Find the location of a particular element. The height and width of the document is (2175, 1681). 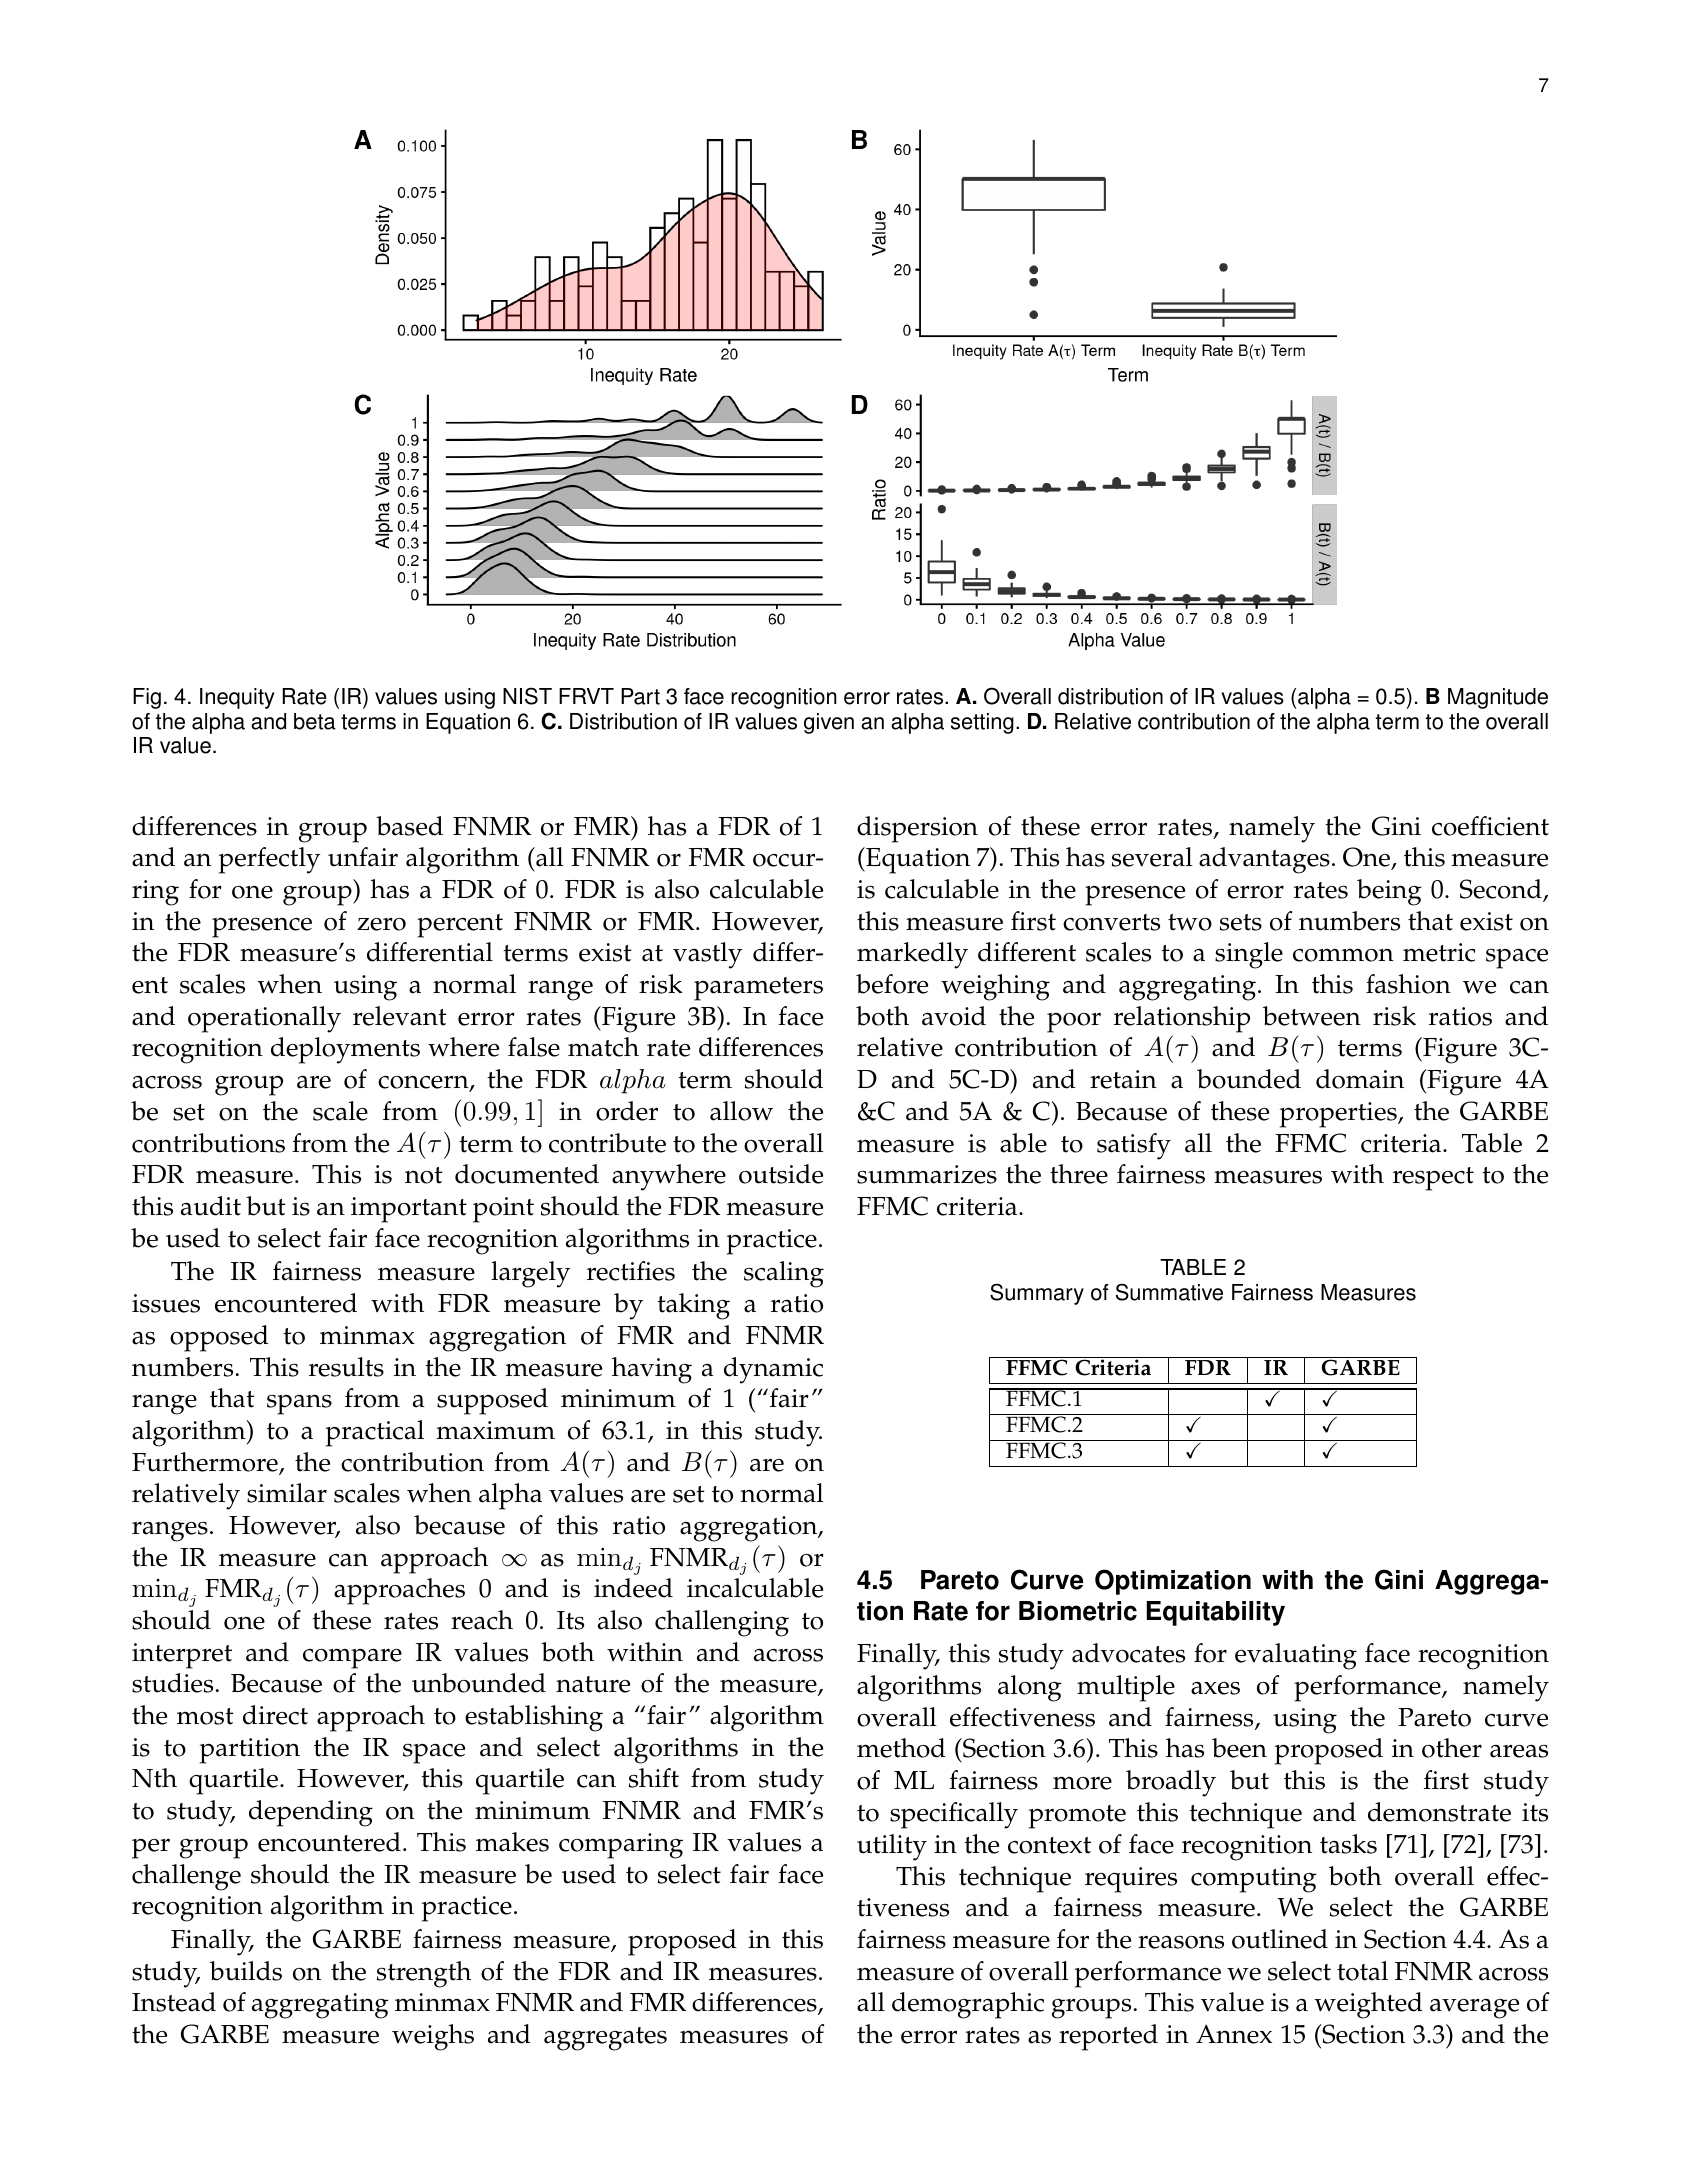

results is located at coordinates (346, 1367).
